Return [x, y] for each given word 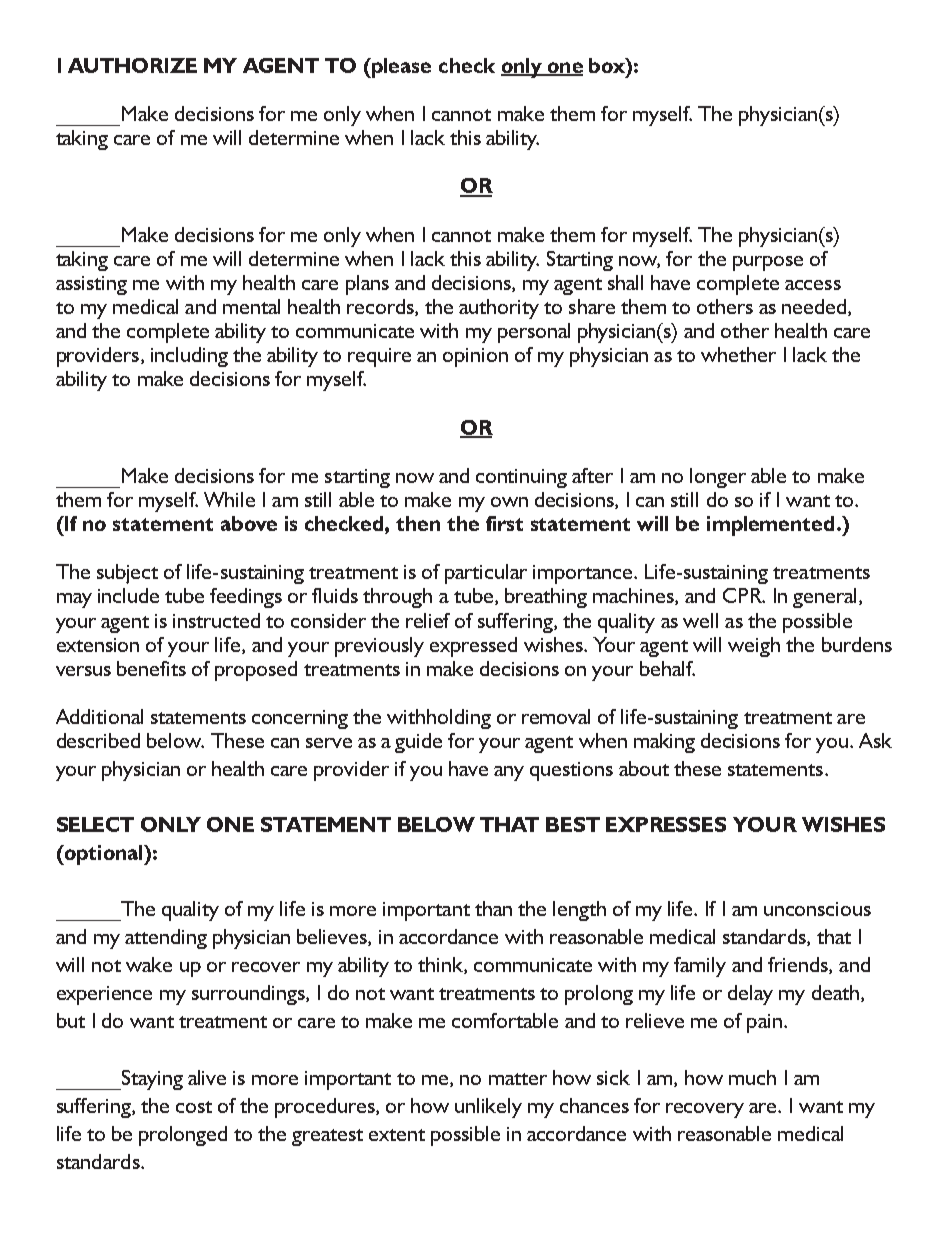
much [752, 1077]
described [98, 740]
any [509, 773]
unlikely [488, 1108]
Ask [875, 740]
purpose [768, 263]
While [229, 499]
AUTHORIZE [132, 65]
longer [718, 478]
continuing [521, 478]
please [400, 68]
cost [194, 1107]
